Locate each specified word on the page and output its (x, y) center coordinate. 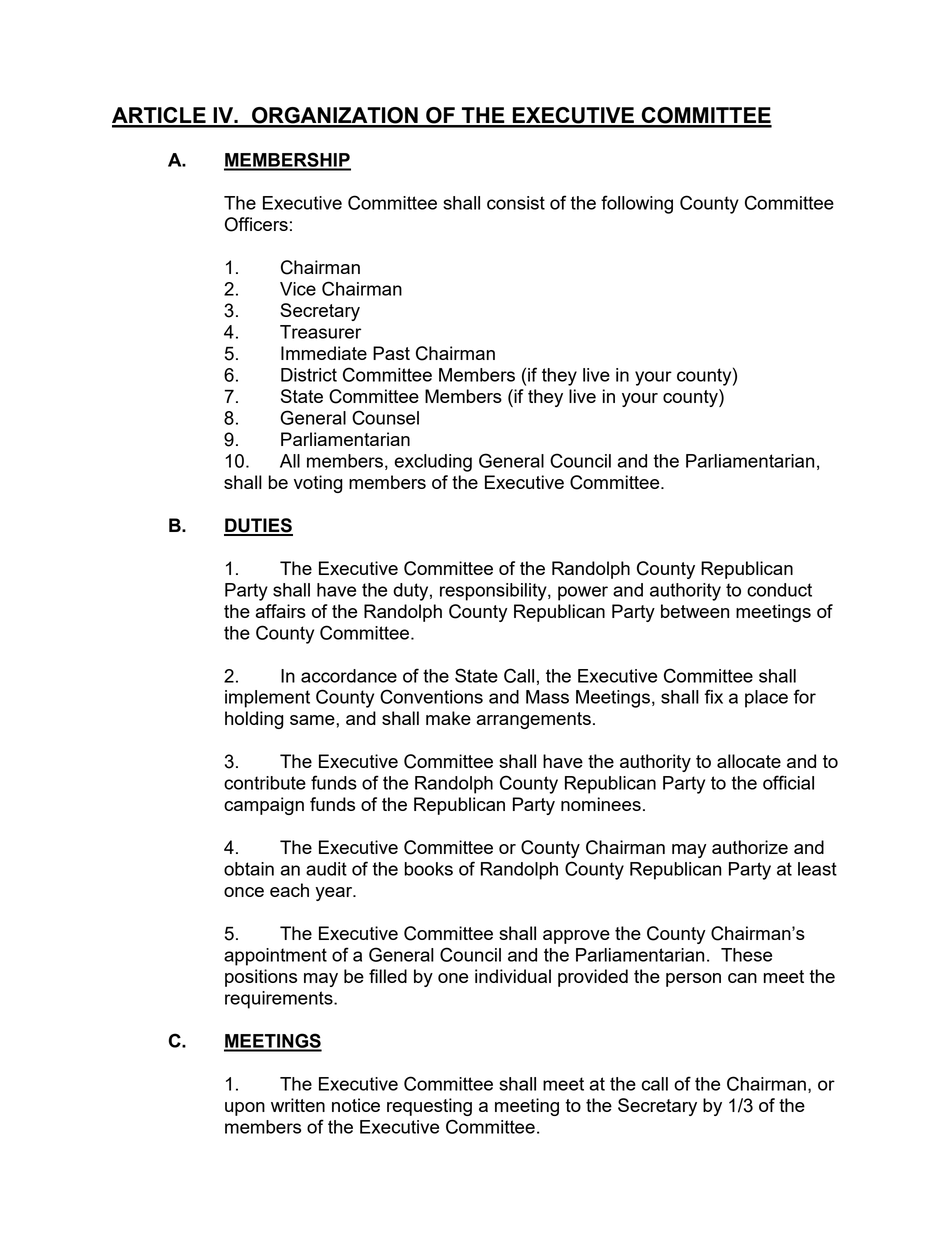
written (298, 1105)
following (637, 204)
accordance (349, 676)
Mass (547, 697)
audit (326, 869)
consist (516, 203)
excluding (433, 463)
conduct (779, 590)
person (693, 980)
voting (318, 484)
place (766, 699)
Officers (256, 224)
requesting (429, 1107)
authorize (750, 847)
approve (576, 937)
